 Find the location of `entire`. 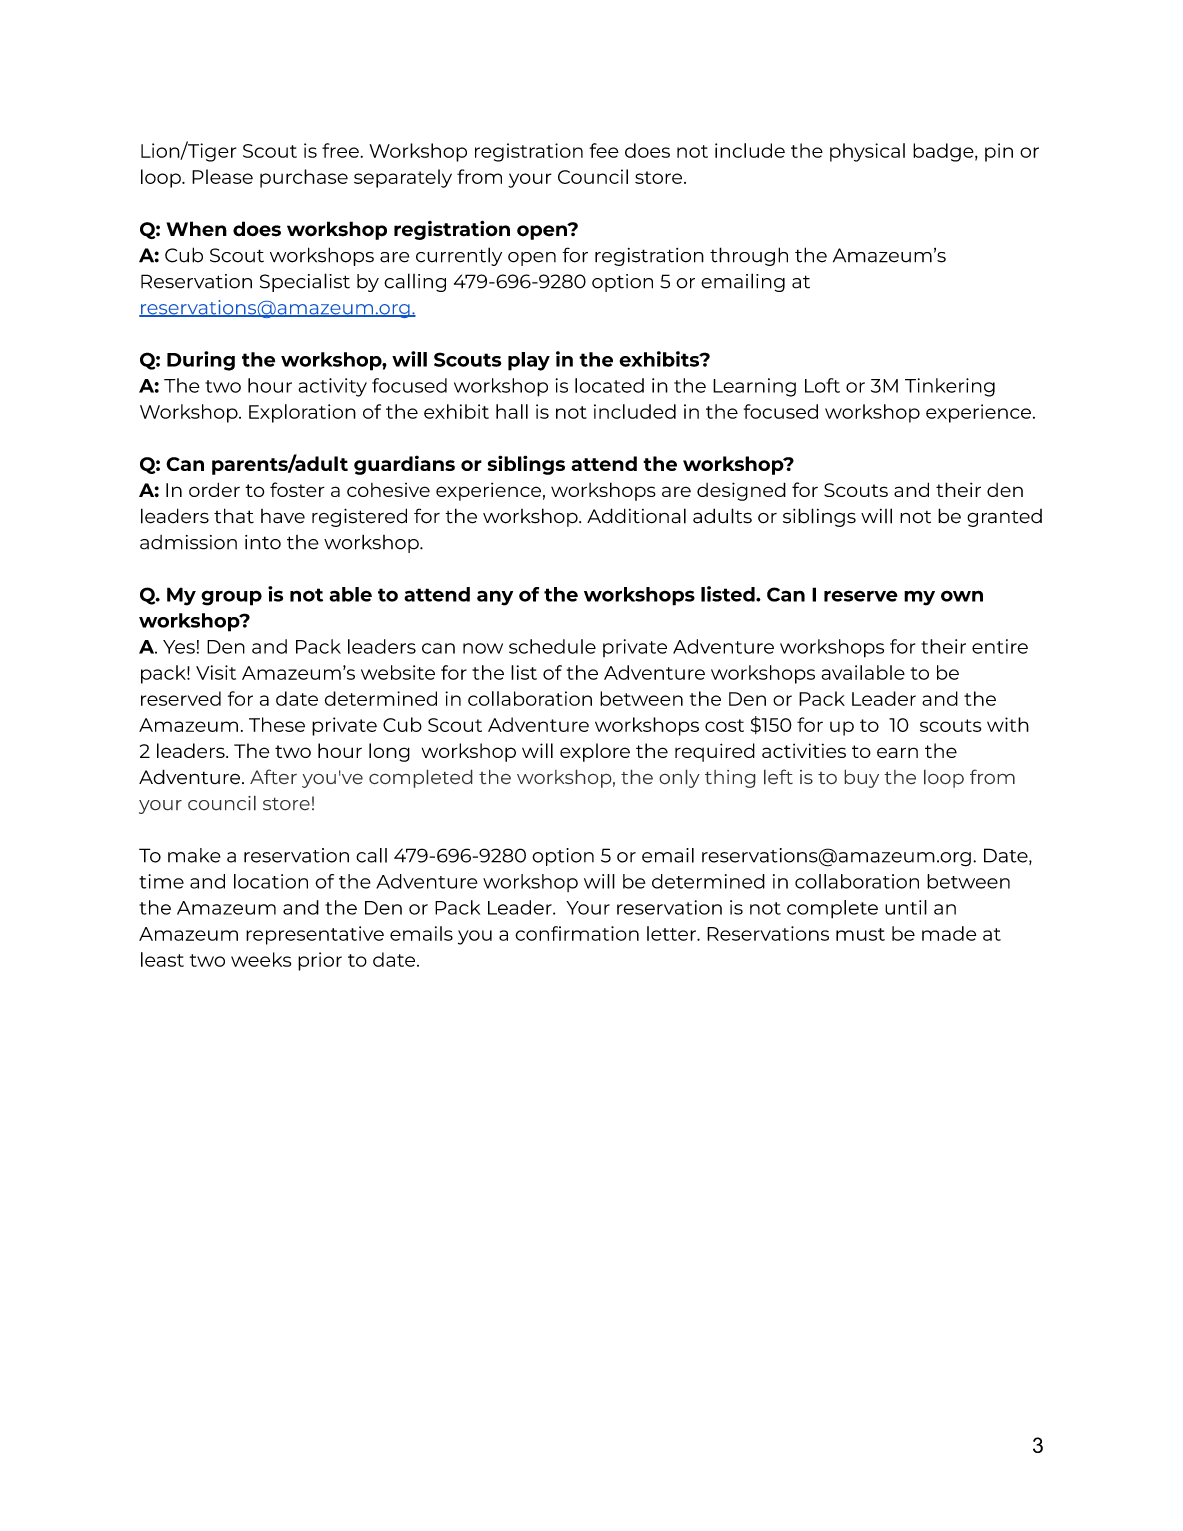

entire is located at coordinates (1000, 646).
